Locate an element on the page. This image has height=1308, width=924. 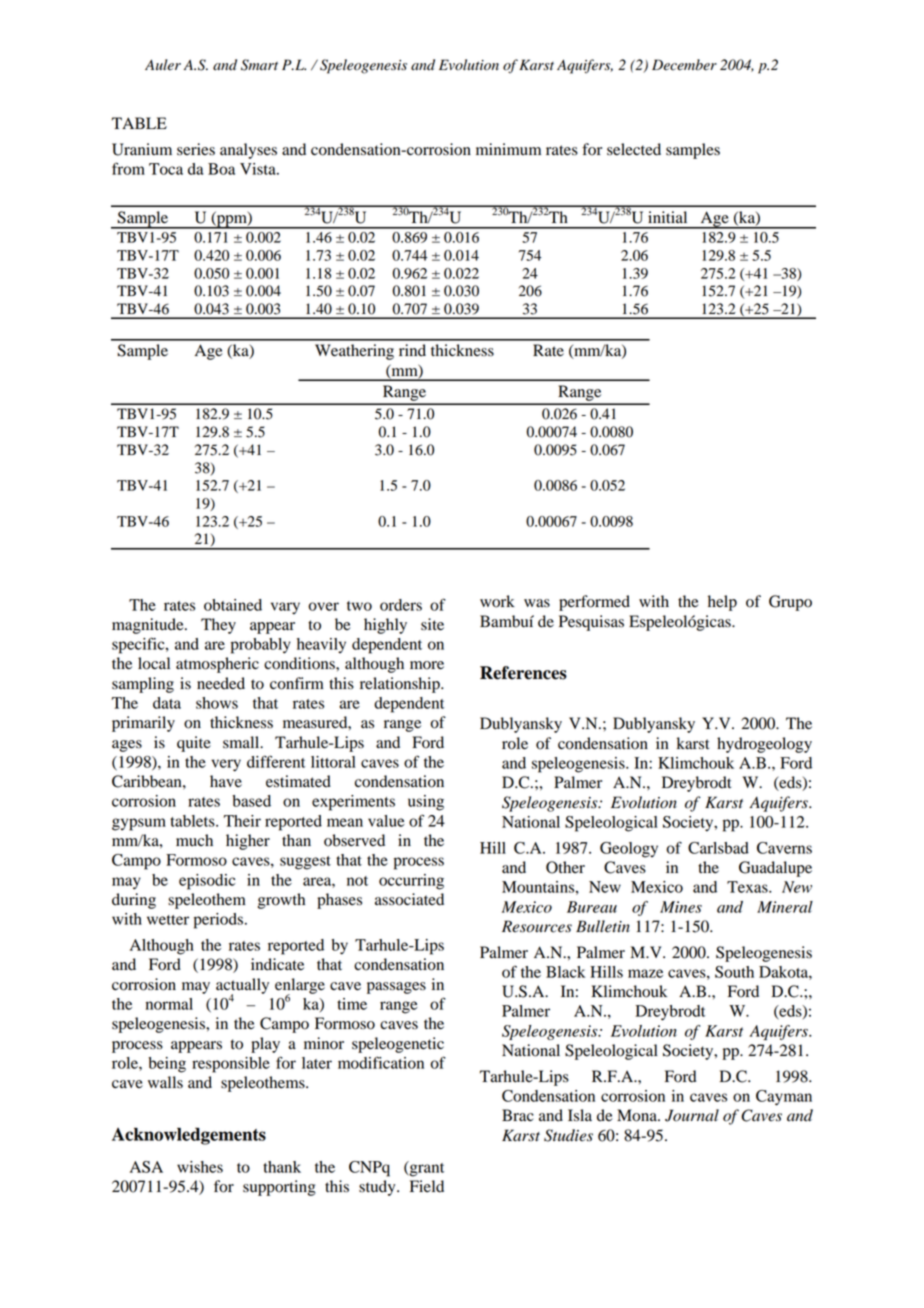
minimum is located at coordinates (508, 149).
